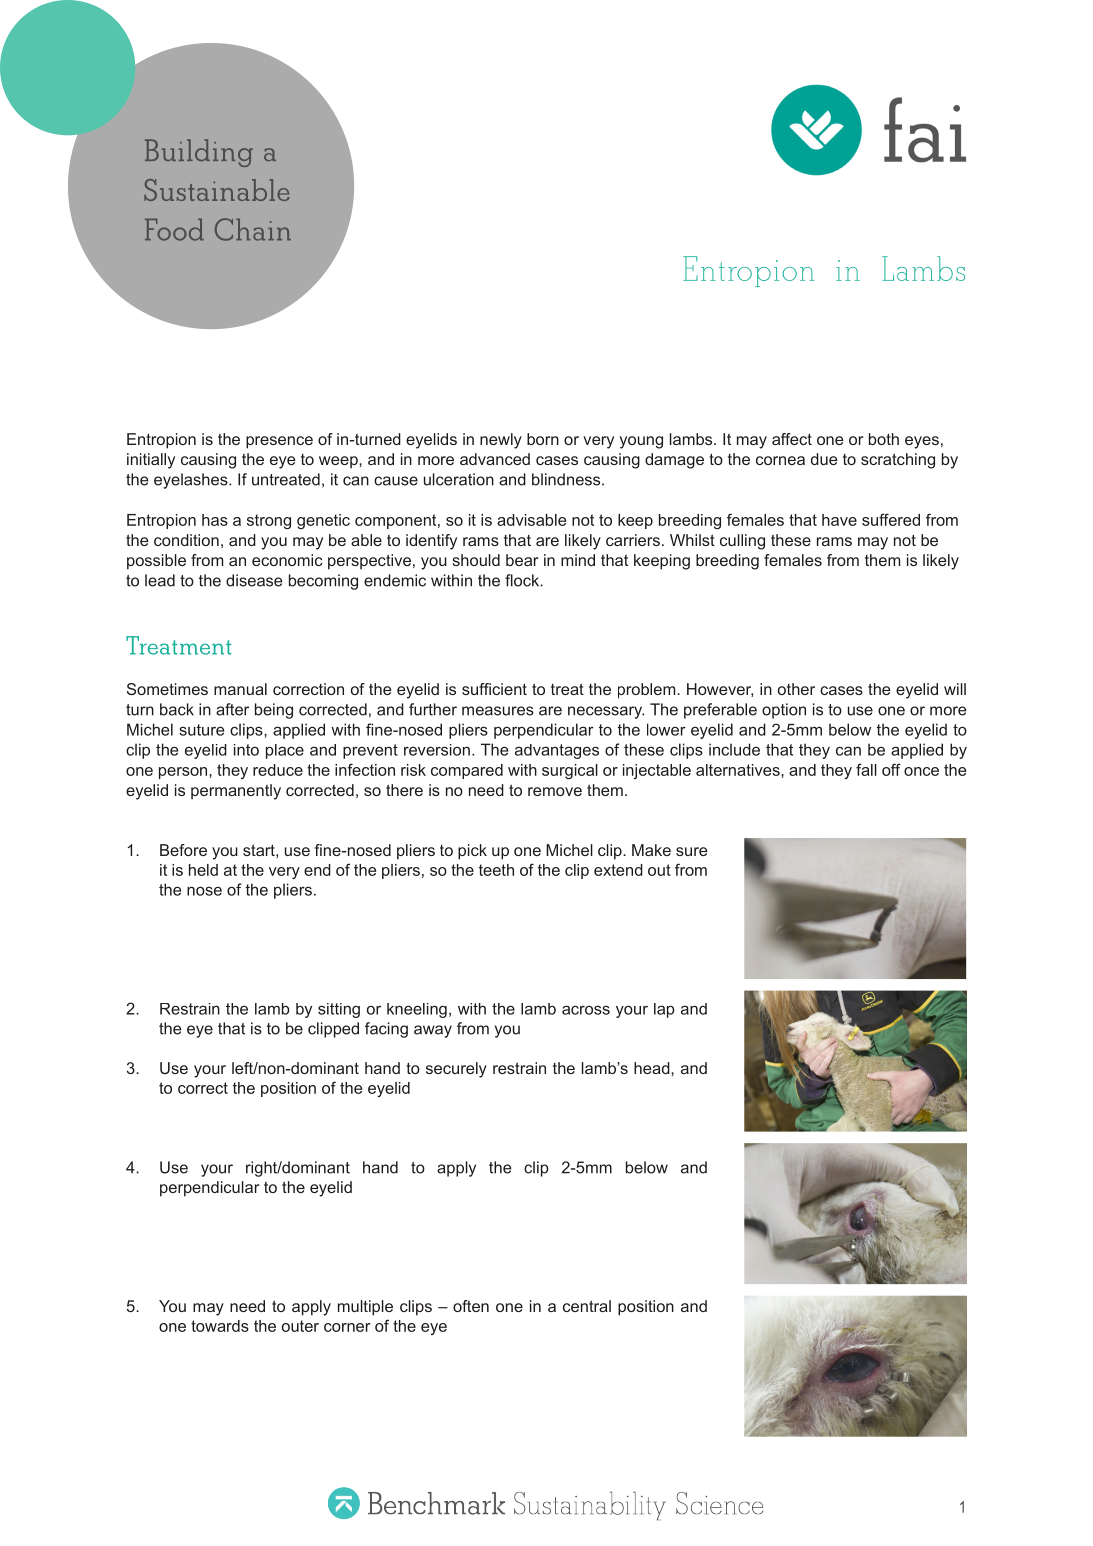  Describe the element at coordinates (653, 1068) in the screenshot. I see `head` at that location.
